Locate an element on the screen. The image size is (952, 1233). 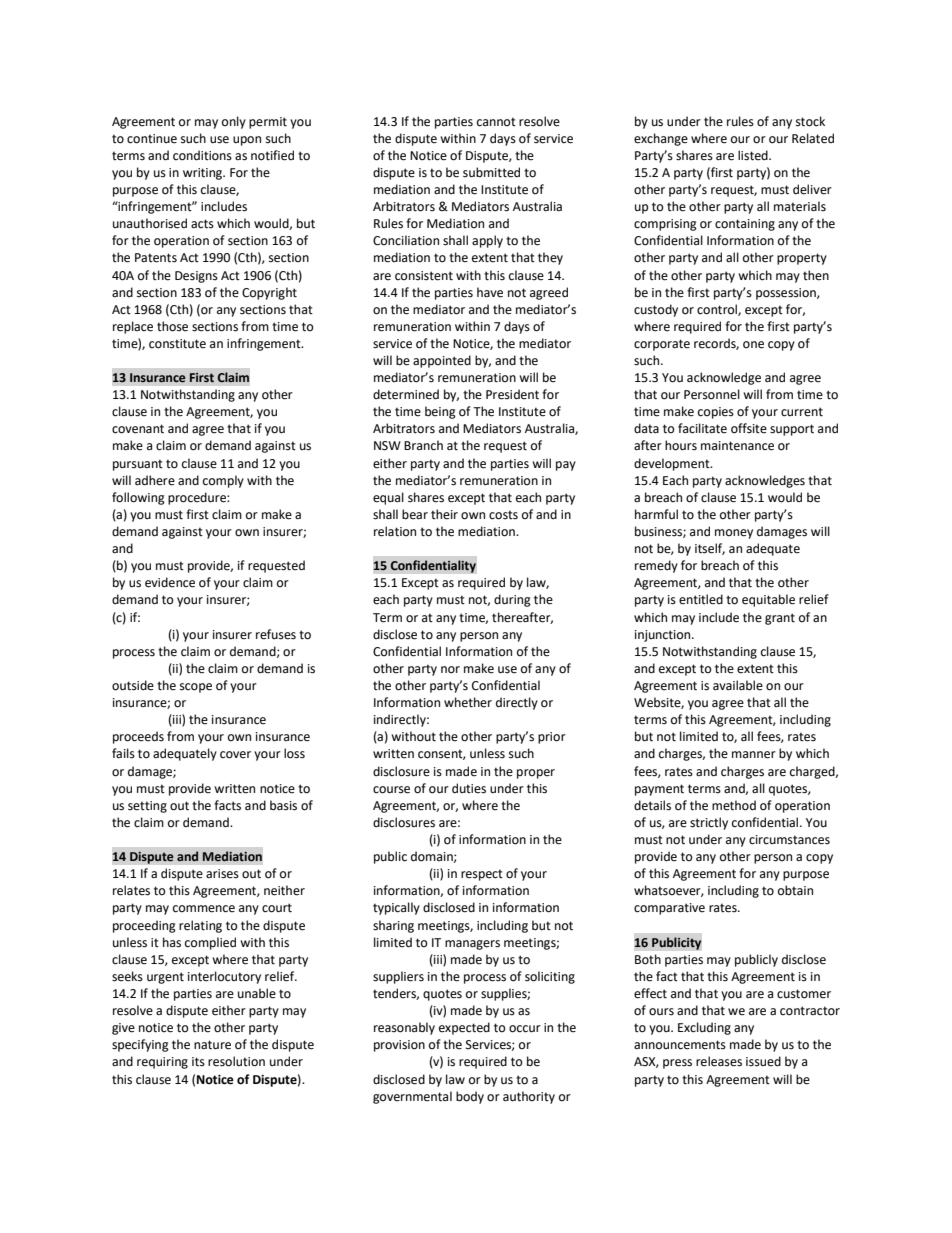
conditions is located at coordinates (202, 155).
